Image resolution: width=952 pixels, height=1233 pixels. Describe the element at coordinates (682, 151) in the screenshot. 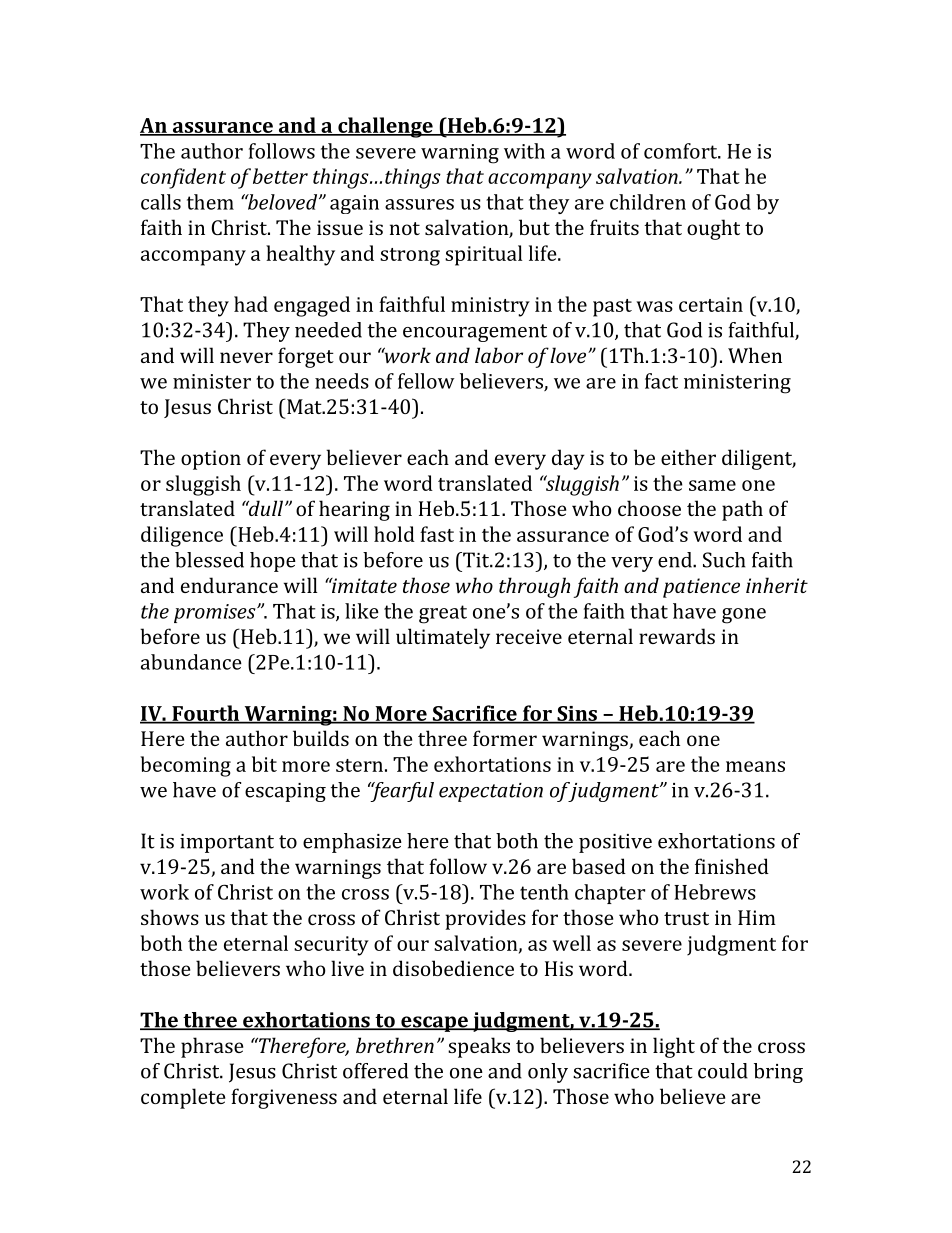

I see `comfort` at that location.
